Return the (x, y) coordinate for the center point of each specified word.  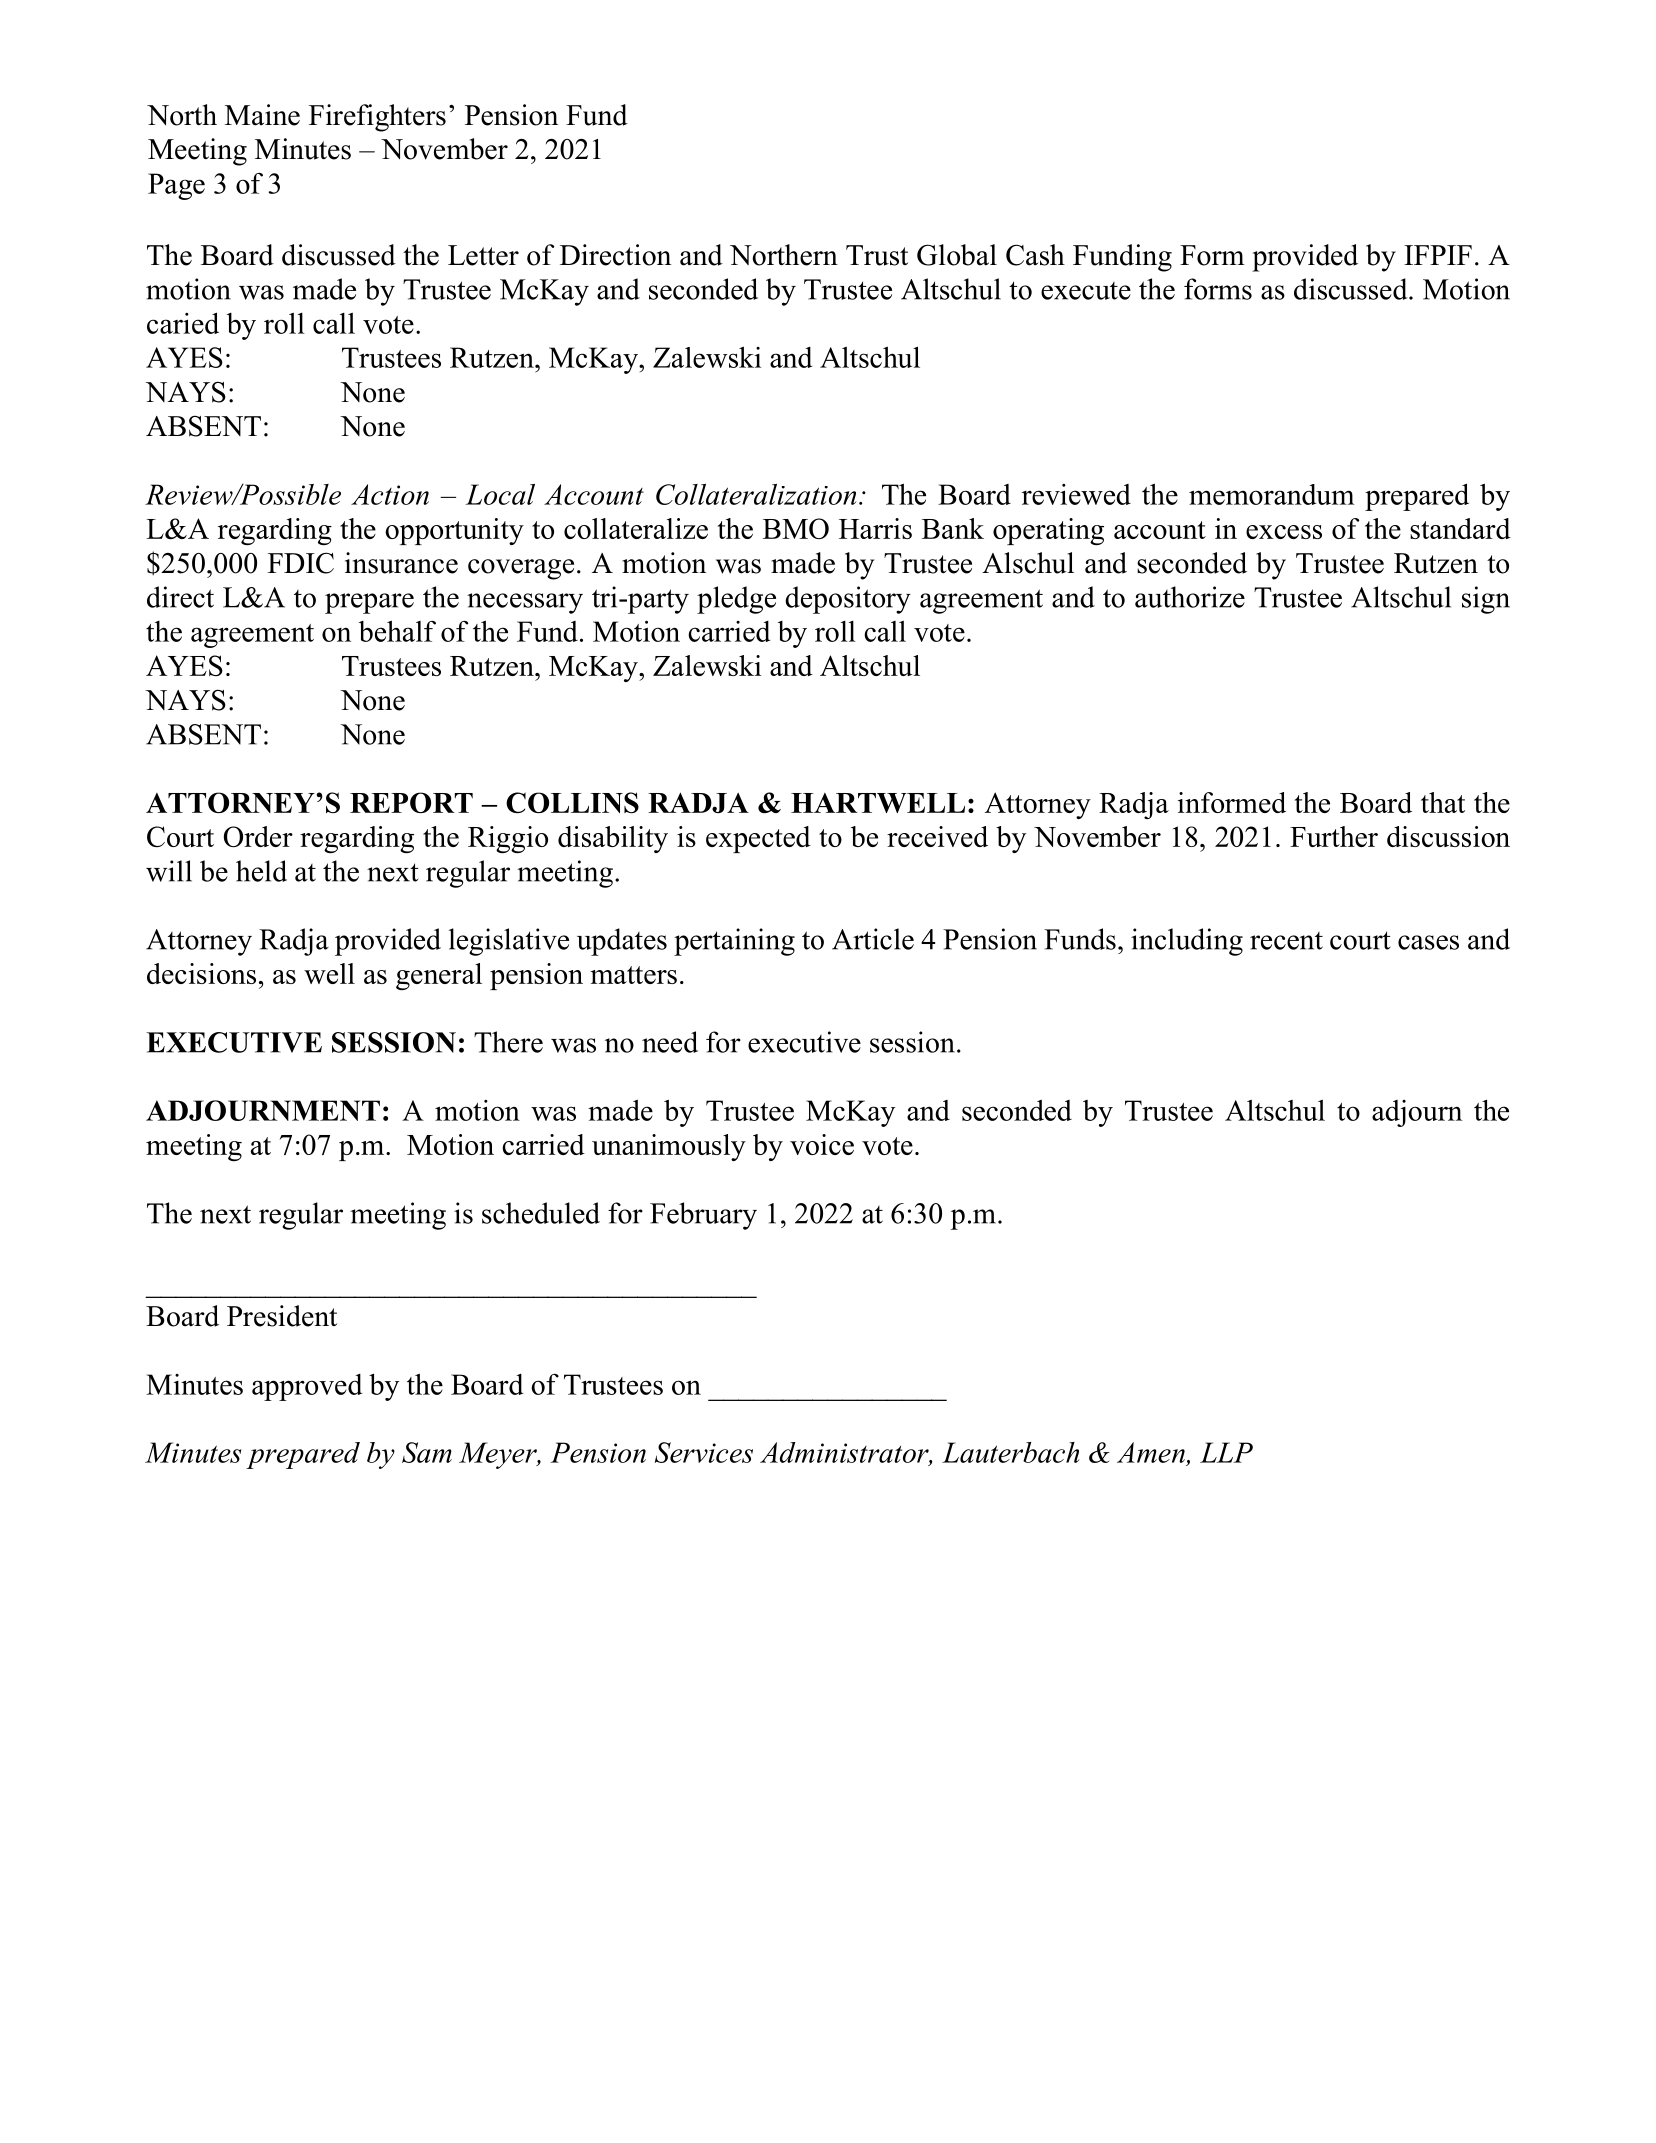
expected (758, 839)
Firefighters (377, 118)
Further (1334, 836)
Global (957, 255)
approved (307, 1387)
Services (704, 1452)
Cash (1035, 255)
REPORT (411, 802)
